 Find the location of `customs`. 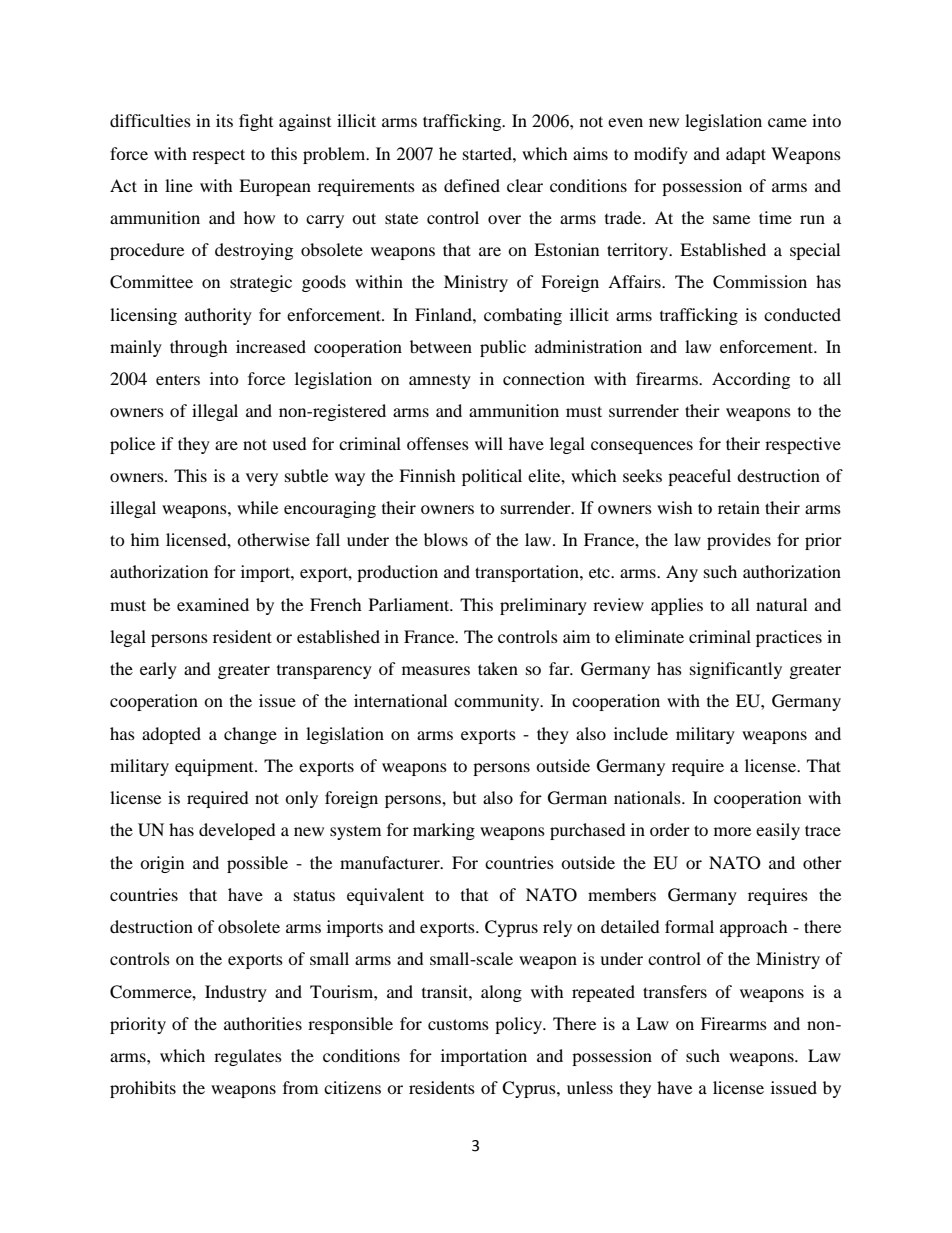

customs is located at coordinates (458, 1024).
